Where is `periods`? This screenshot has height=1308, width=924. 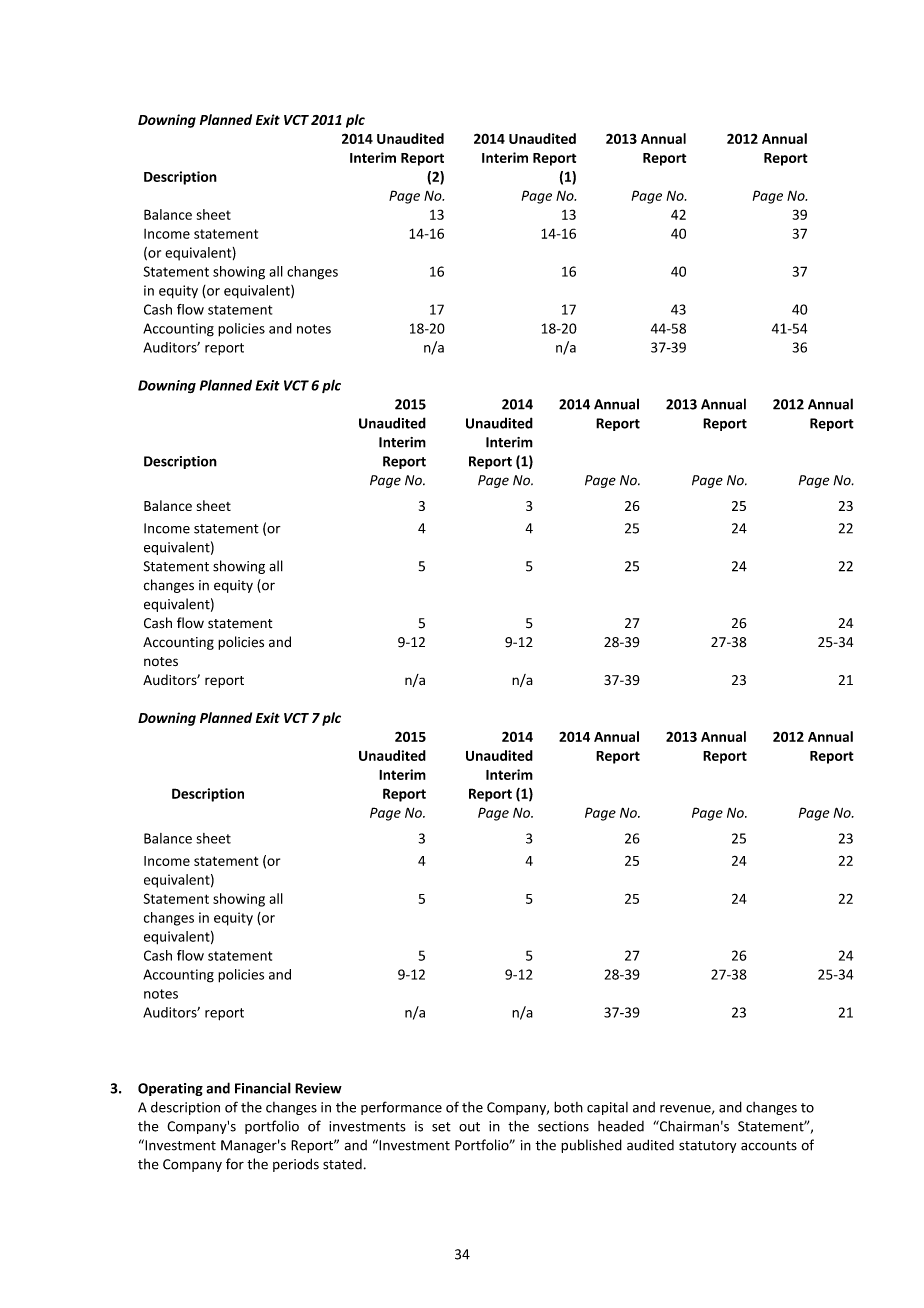 periods is located at coordinates (296, 1165).
